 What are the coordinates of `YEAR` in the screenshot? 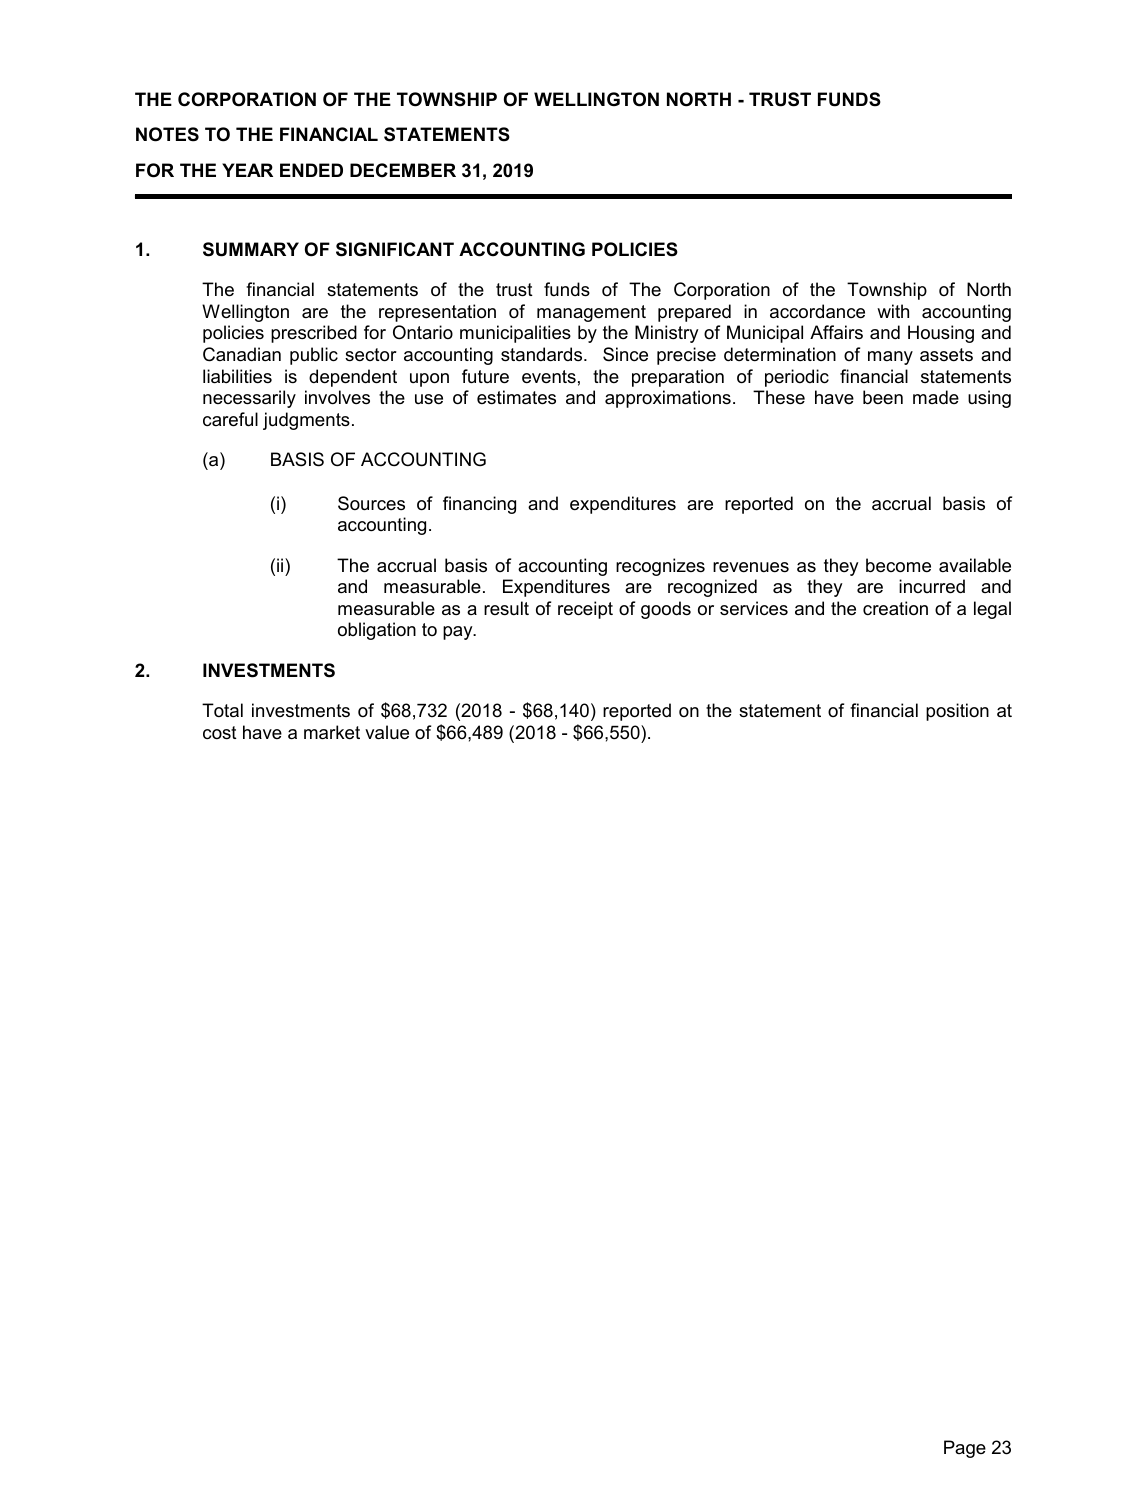 It's located at (247, 170).
